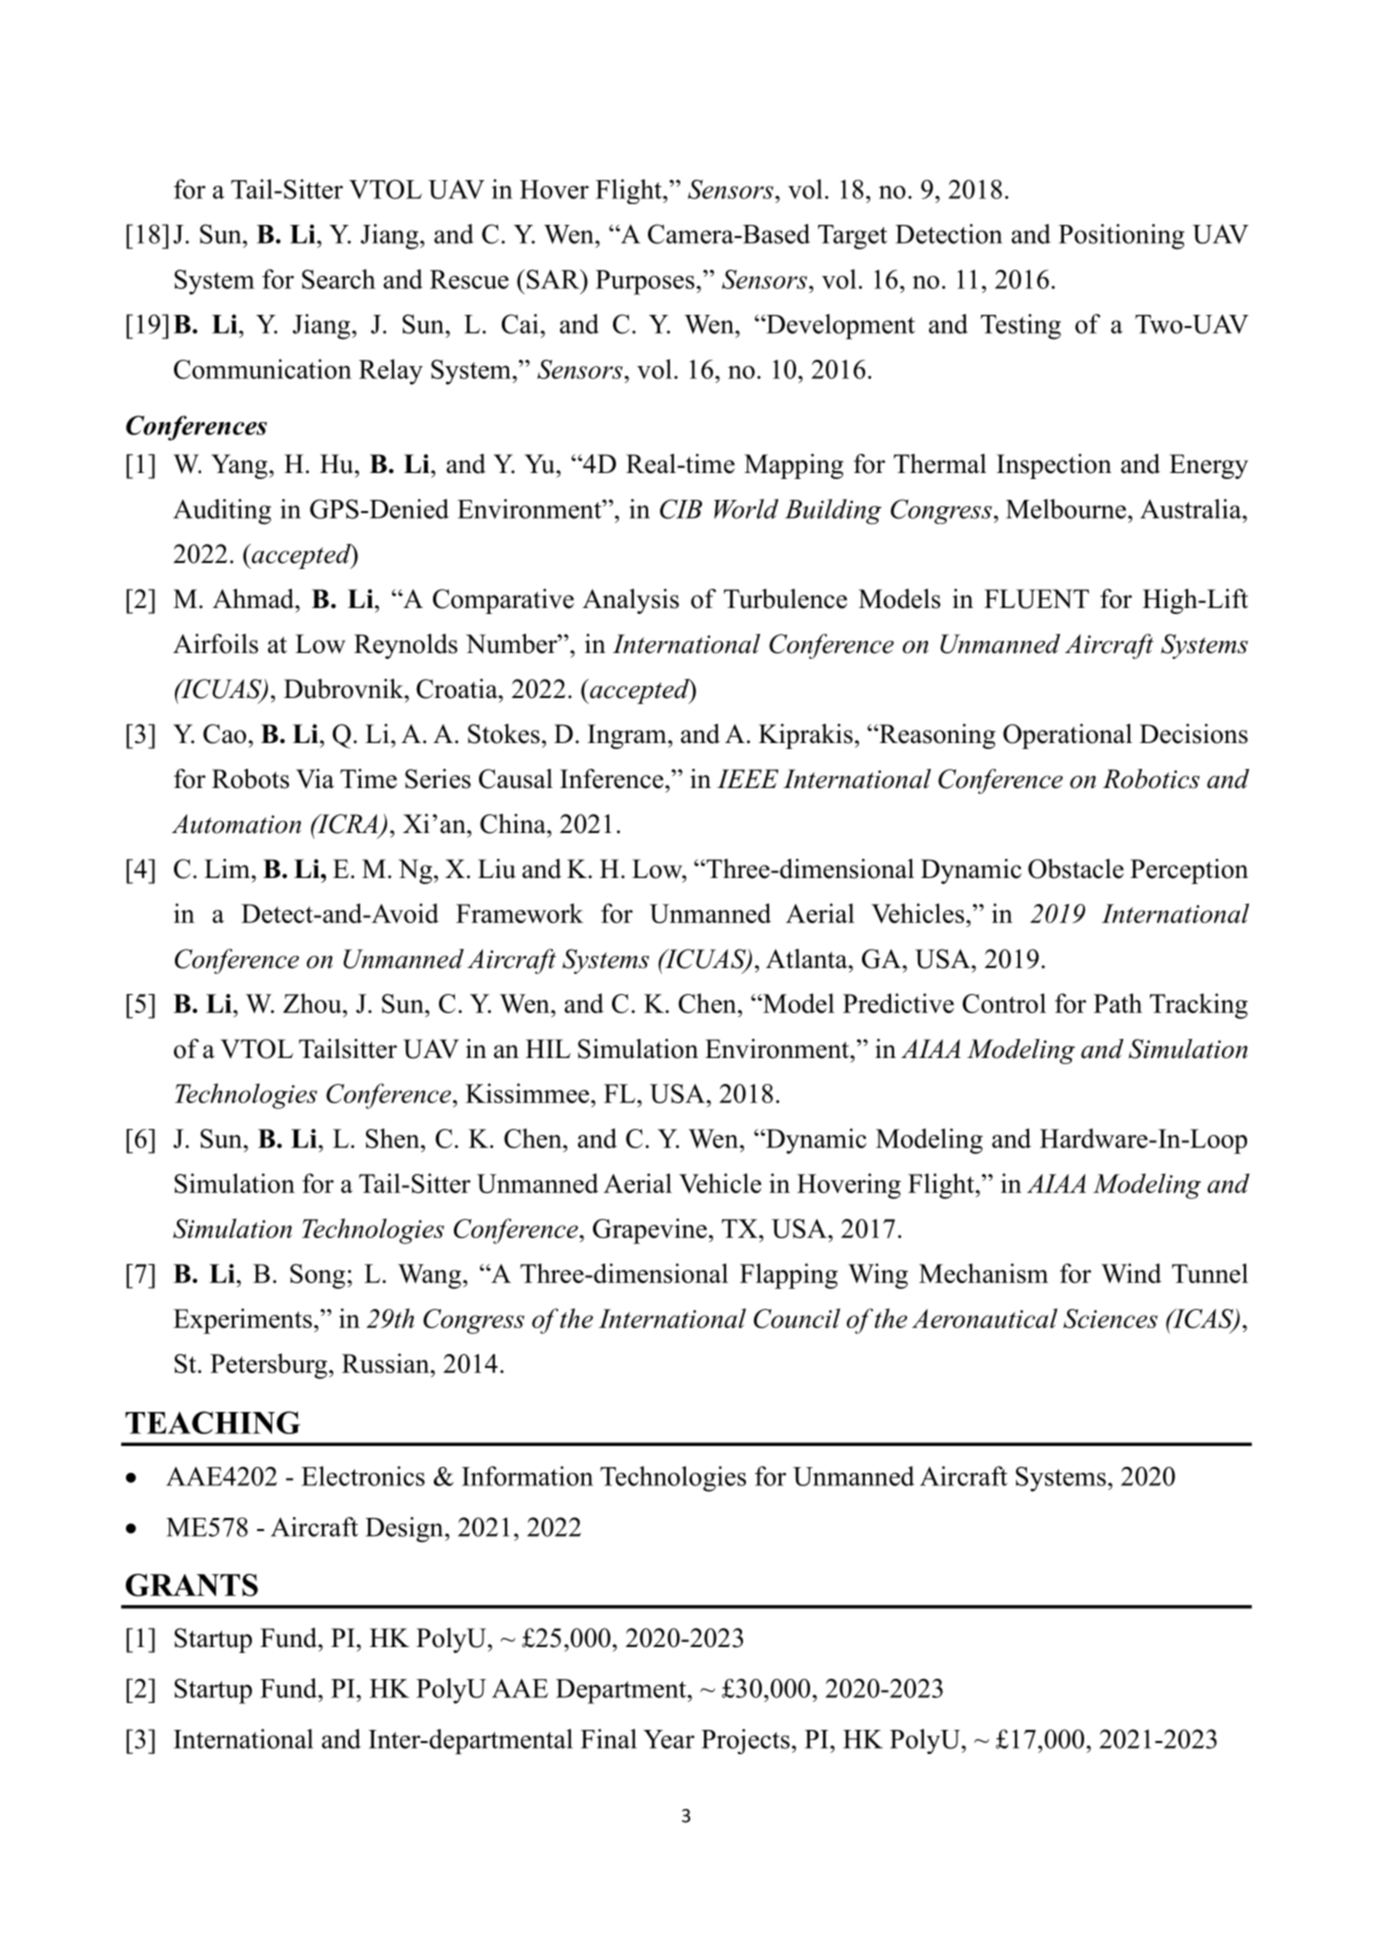 The image size is (1373, 1942). I want to click on Sciences, so click(1110, 1318).
